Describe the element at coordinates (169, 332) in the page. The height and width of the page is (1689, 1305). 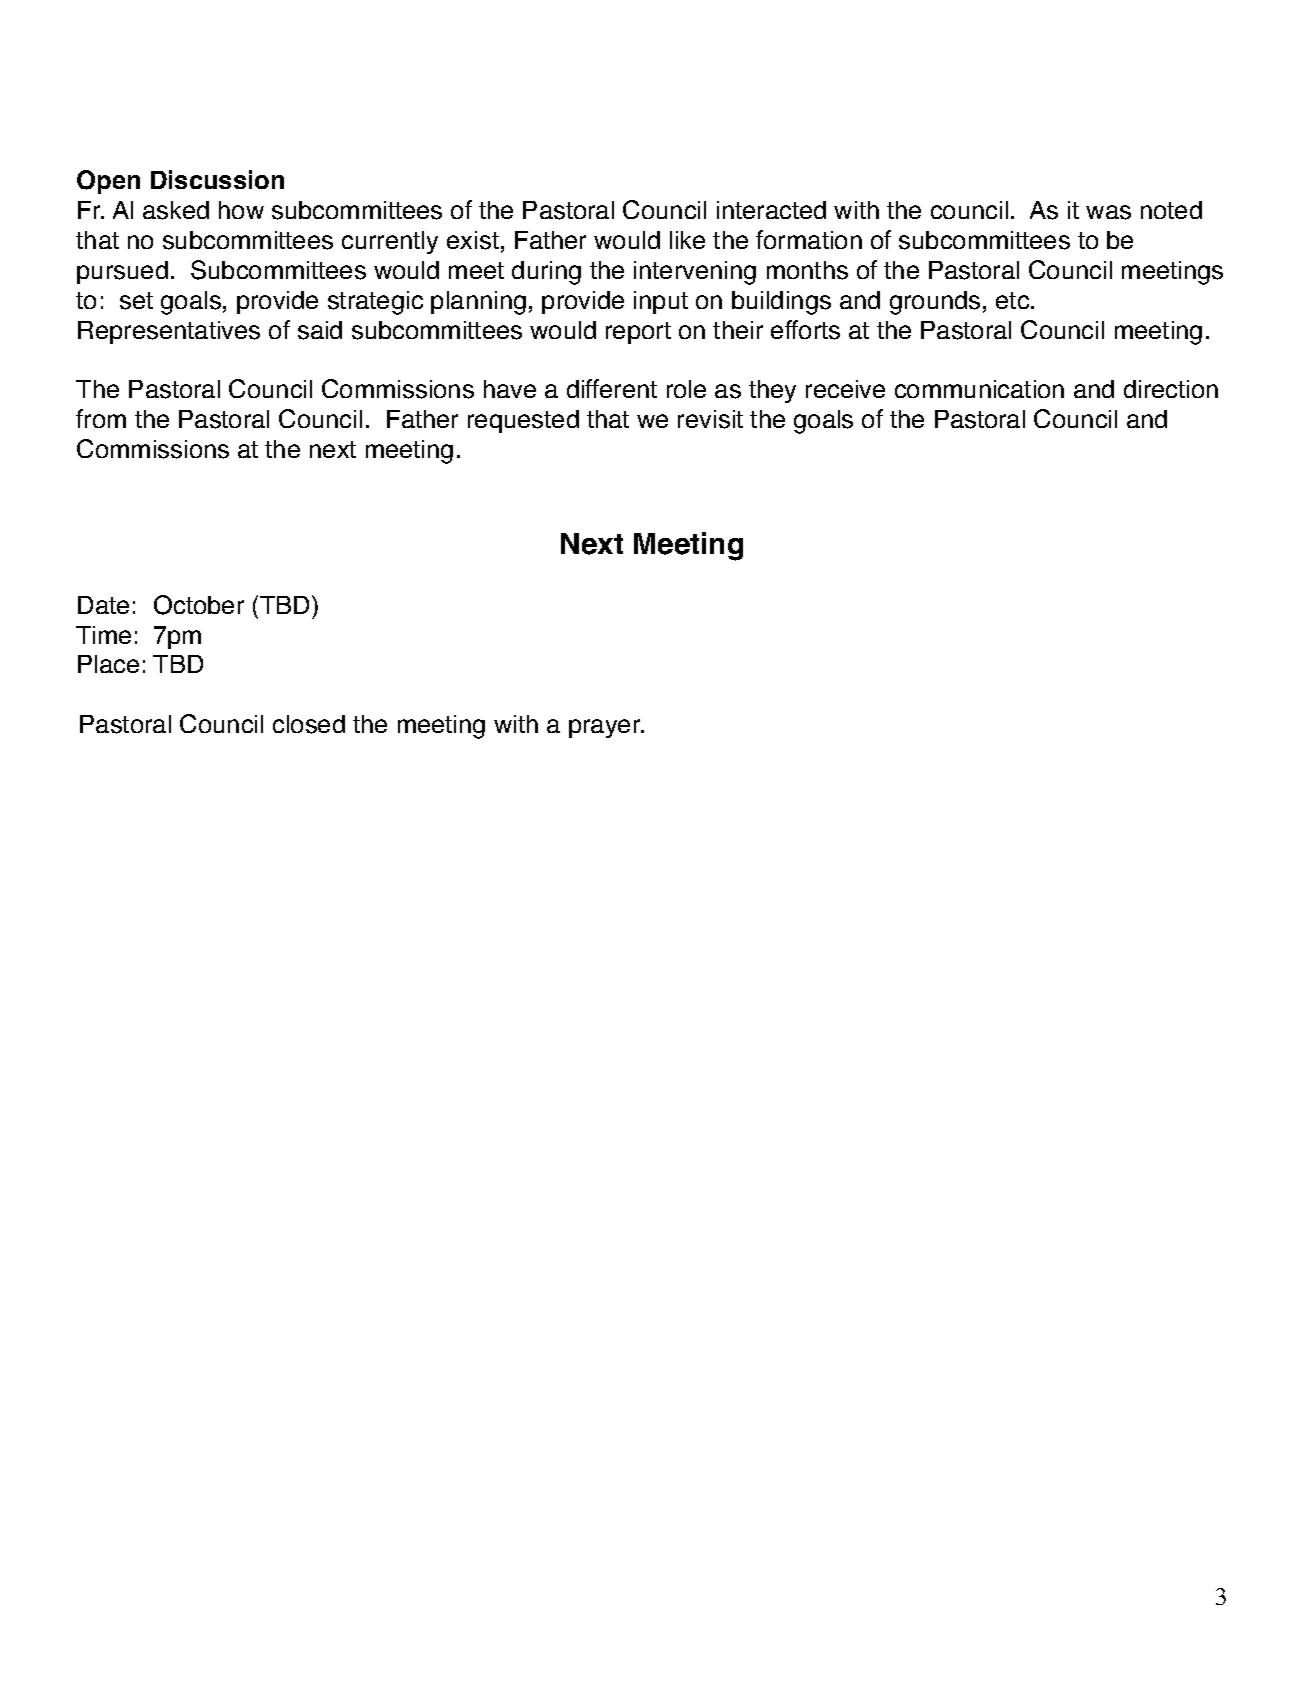
I see `Representatives` at that location.
